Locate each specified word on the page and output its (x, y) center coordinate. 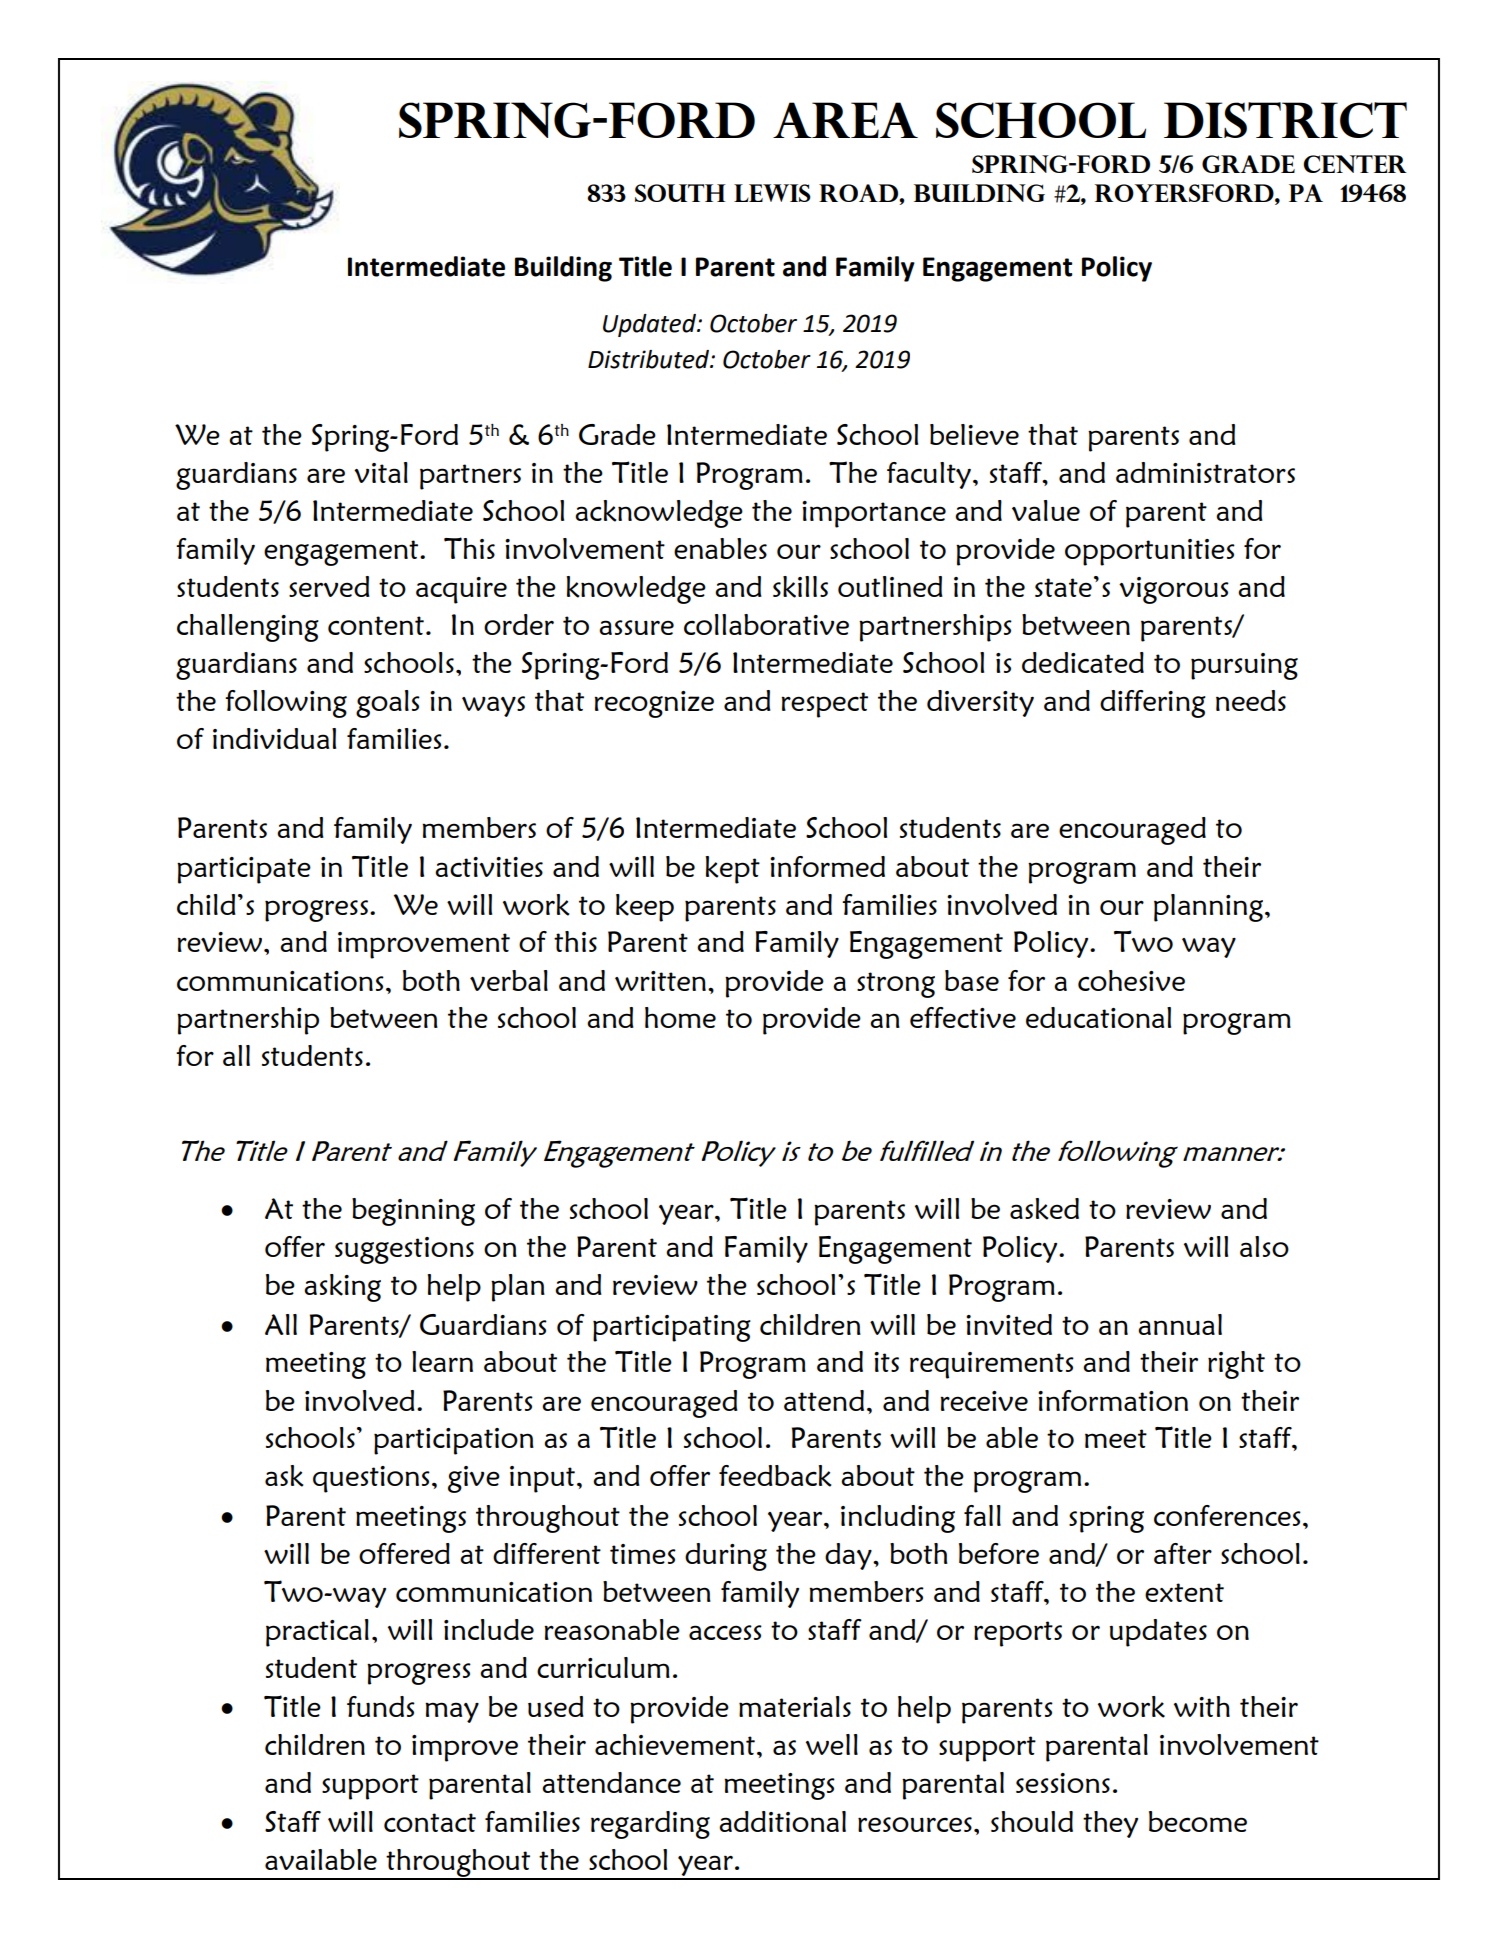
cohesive (1131, 980)
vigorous (1174, 590)
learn (442, 1361)
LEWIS (772, 193)
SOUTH (680, 193)
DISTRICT (1285, 120)
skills (800, 587)
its (886, 1362)
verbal (509, 980)
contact (430, 1822)
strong (896, 985)
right (1236, 1365)
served (329, 586)
